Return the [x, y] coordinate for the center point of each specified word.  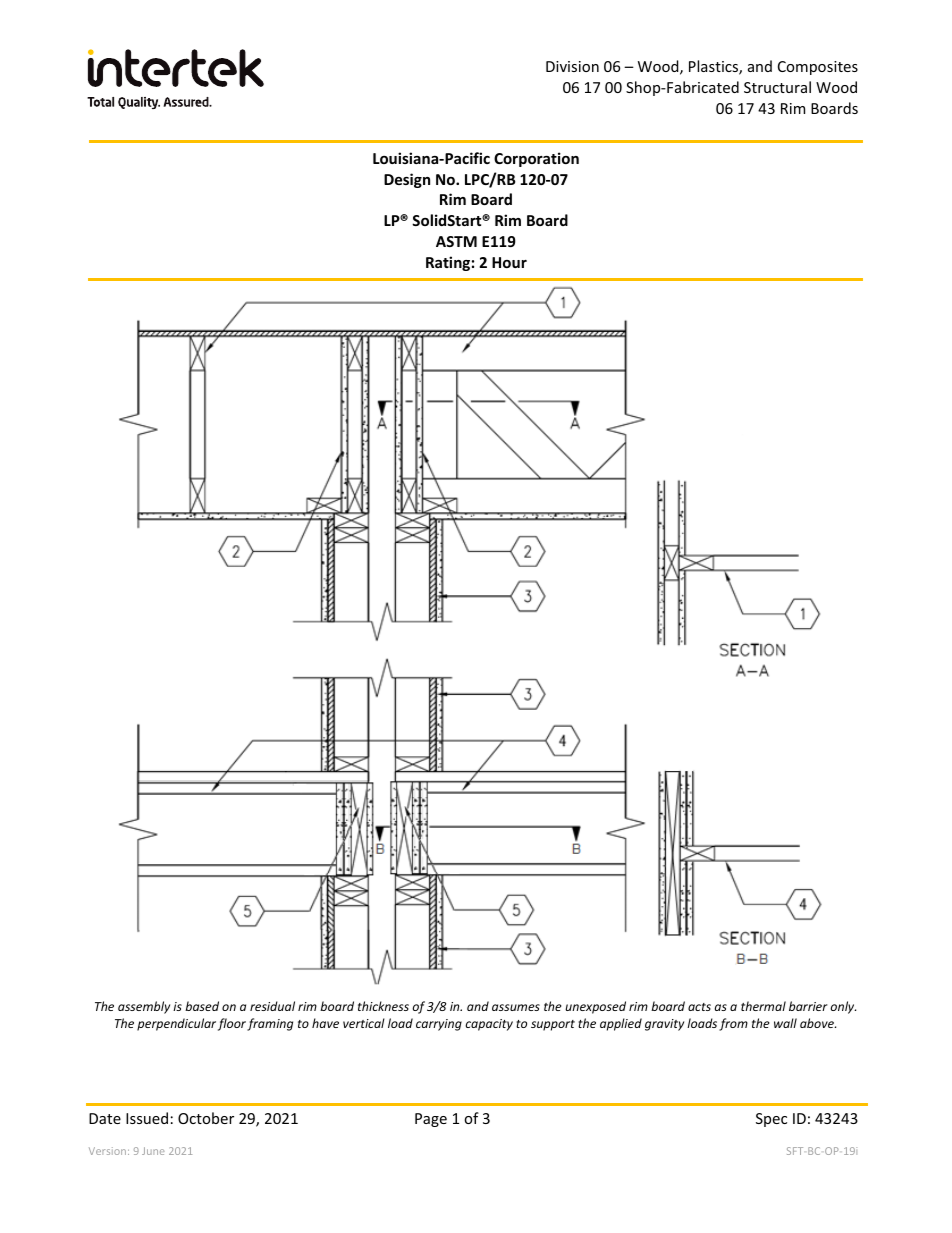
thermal [763, 1006]
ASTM [456, 241]
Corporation [536, 159]
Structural [777, 87]
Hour [509, 262]
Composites [818, 68]
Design [407, 180]
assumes [516, 1007]
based [202, 1006]
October [206, 1118]
